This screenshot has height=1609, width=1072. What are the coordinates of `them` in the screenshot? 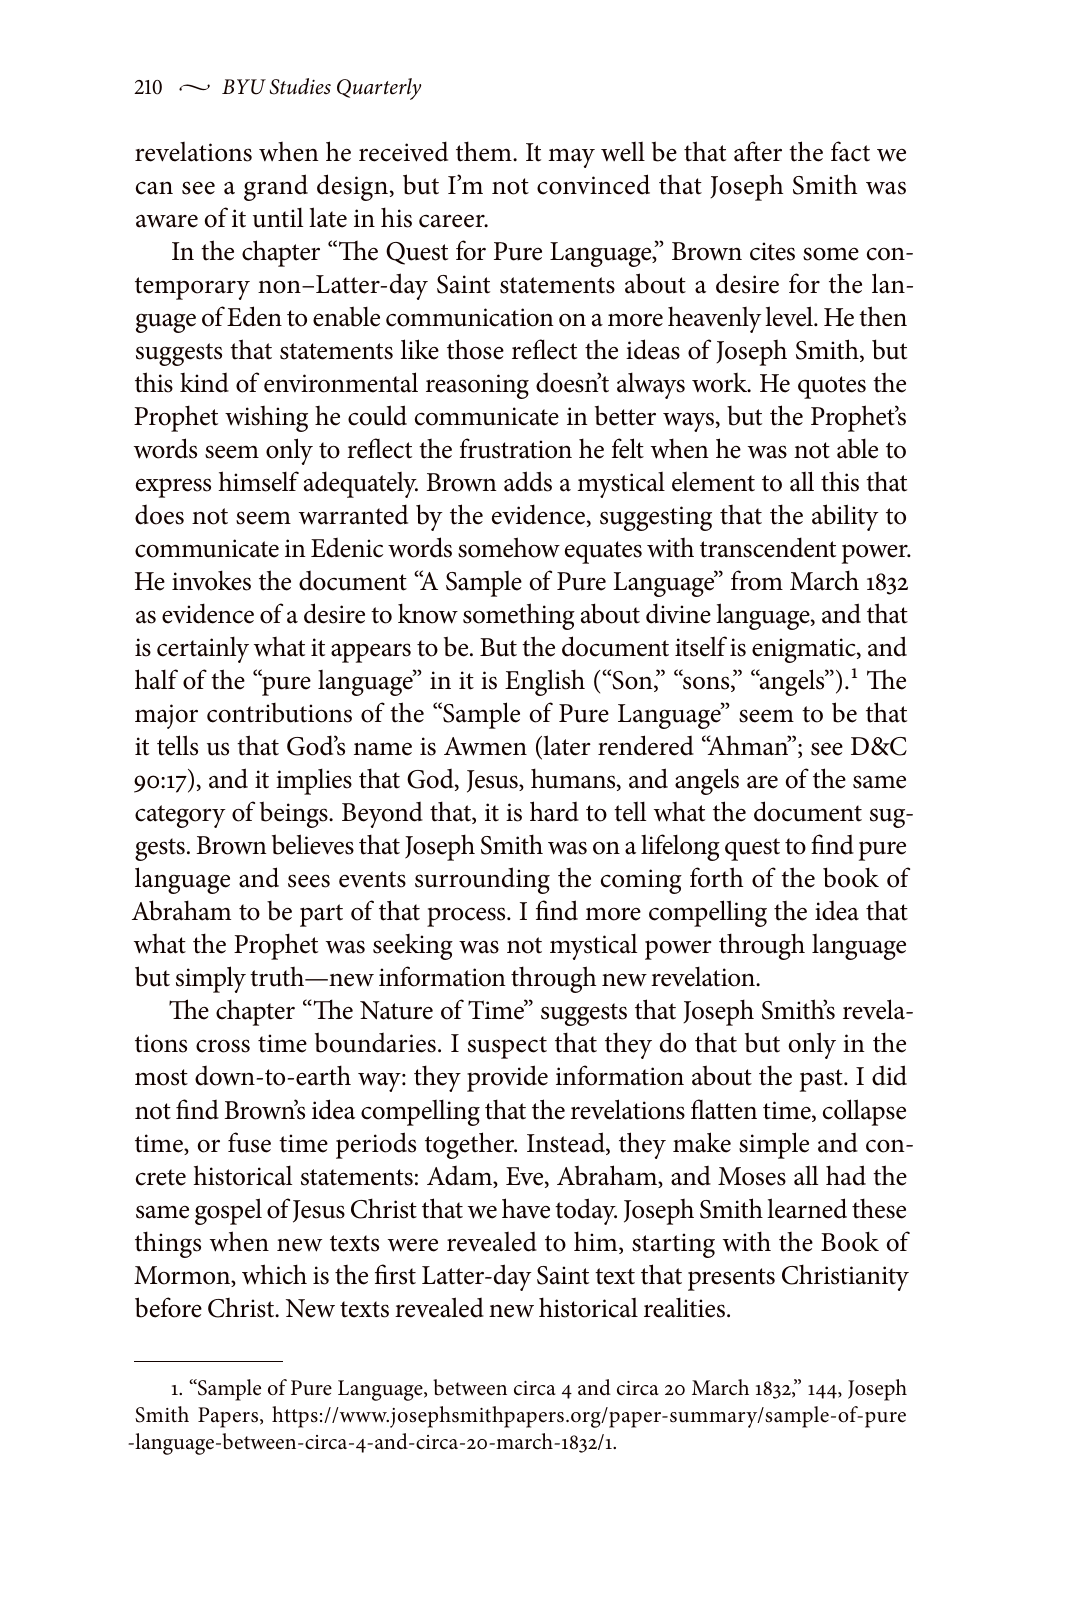 It's located at (485, 151).
